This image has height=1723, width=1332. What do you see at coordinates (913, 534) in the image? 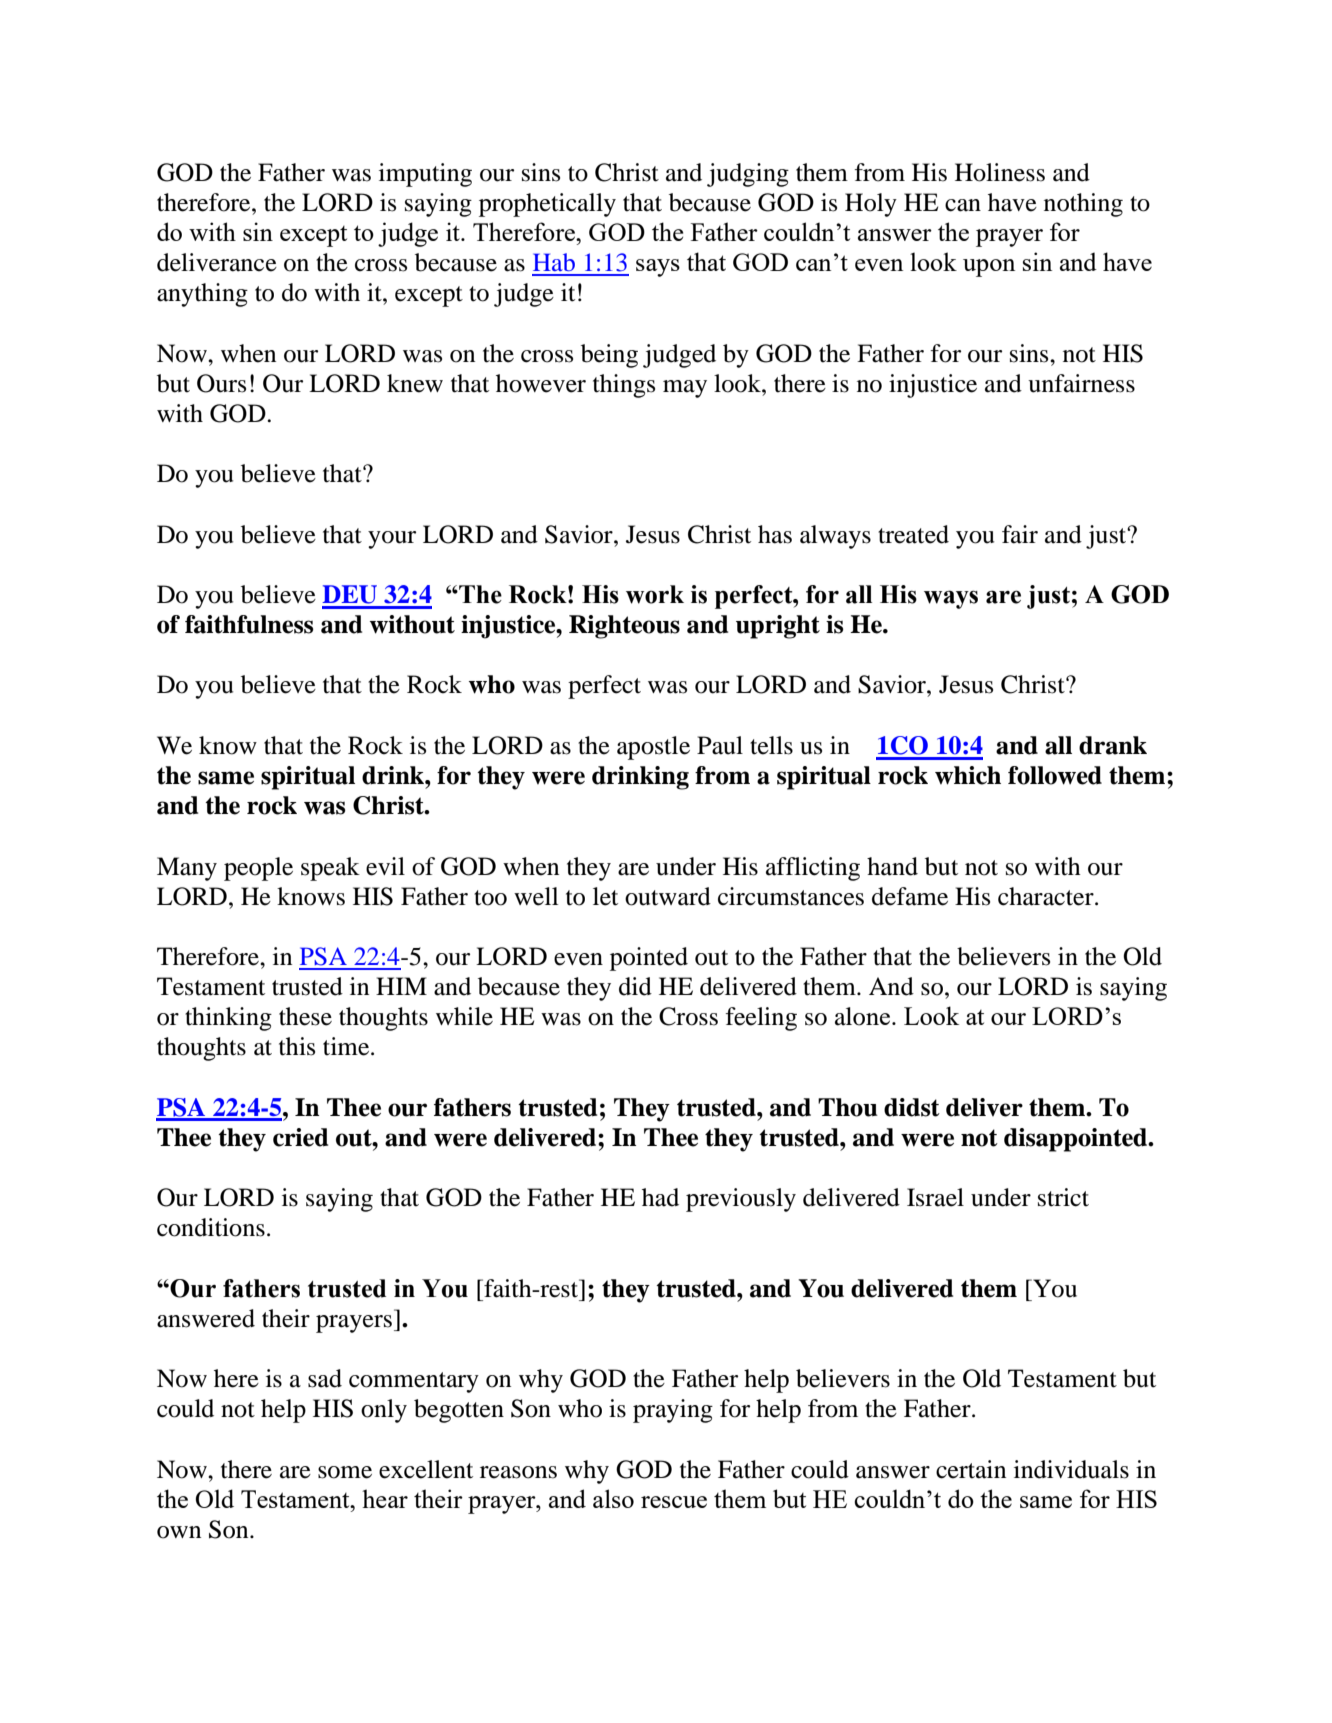
I see `treated` at bounding box center [913, 534].
